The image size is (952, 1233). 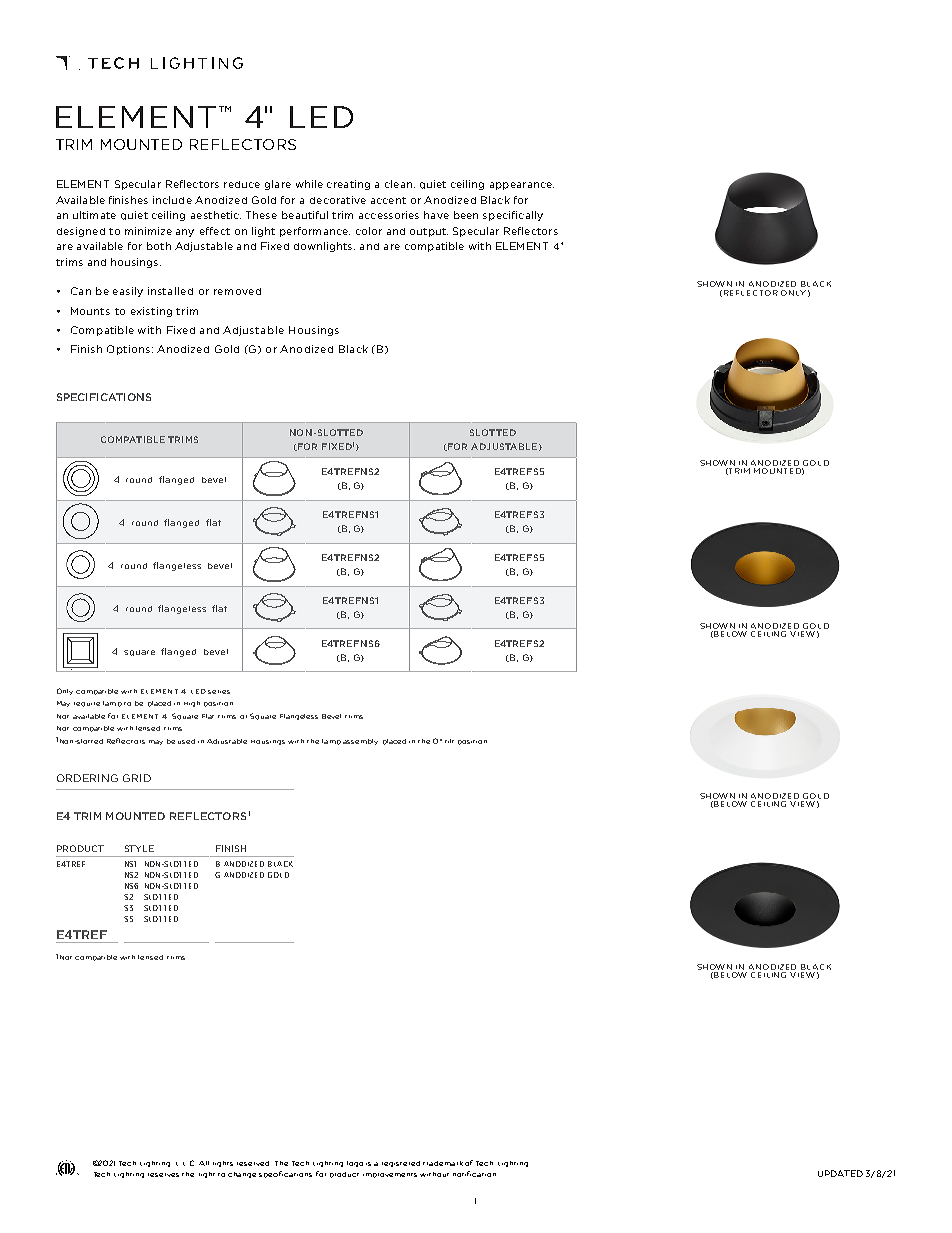 I want to click on tilt, so click(x=449, y=741).
